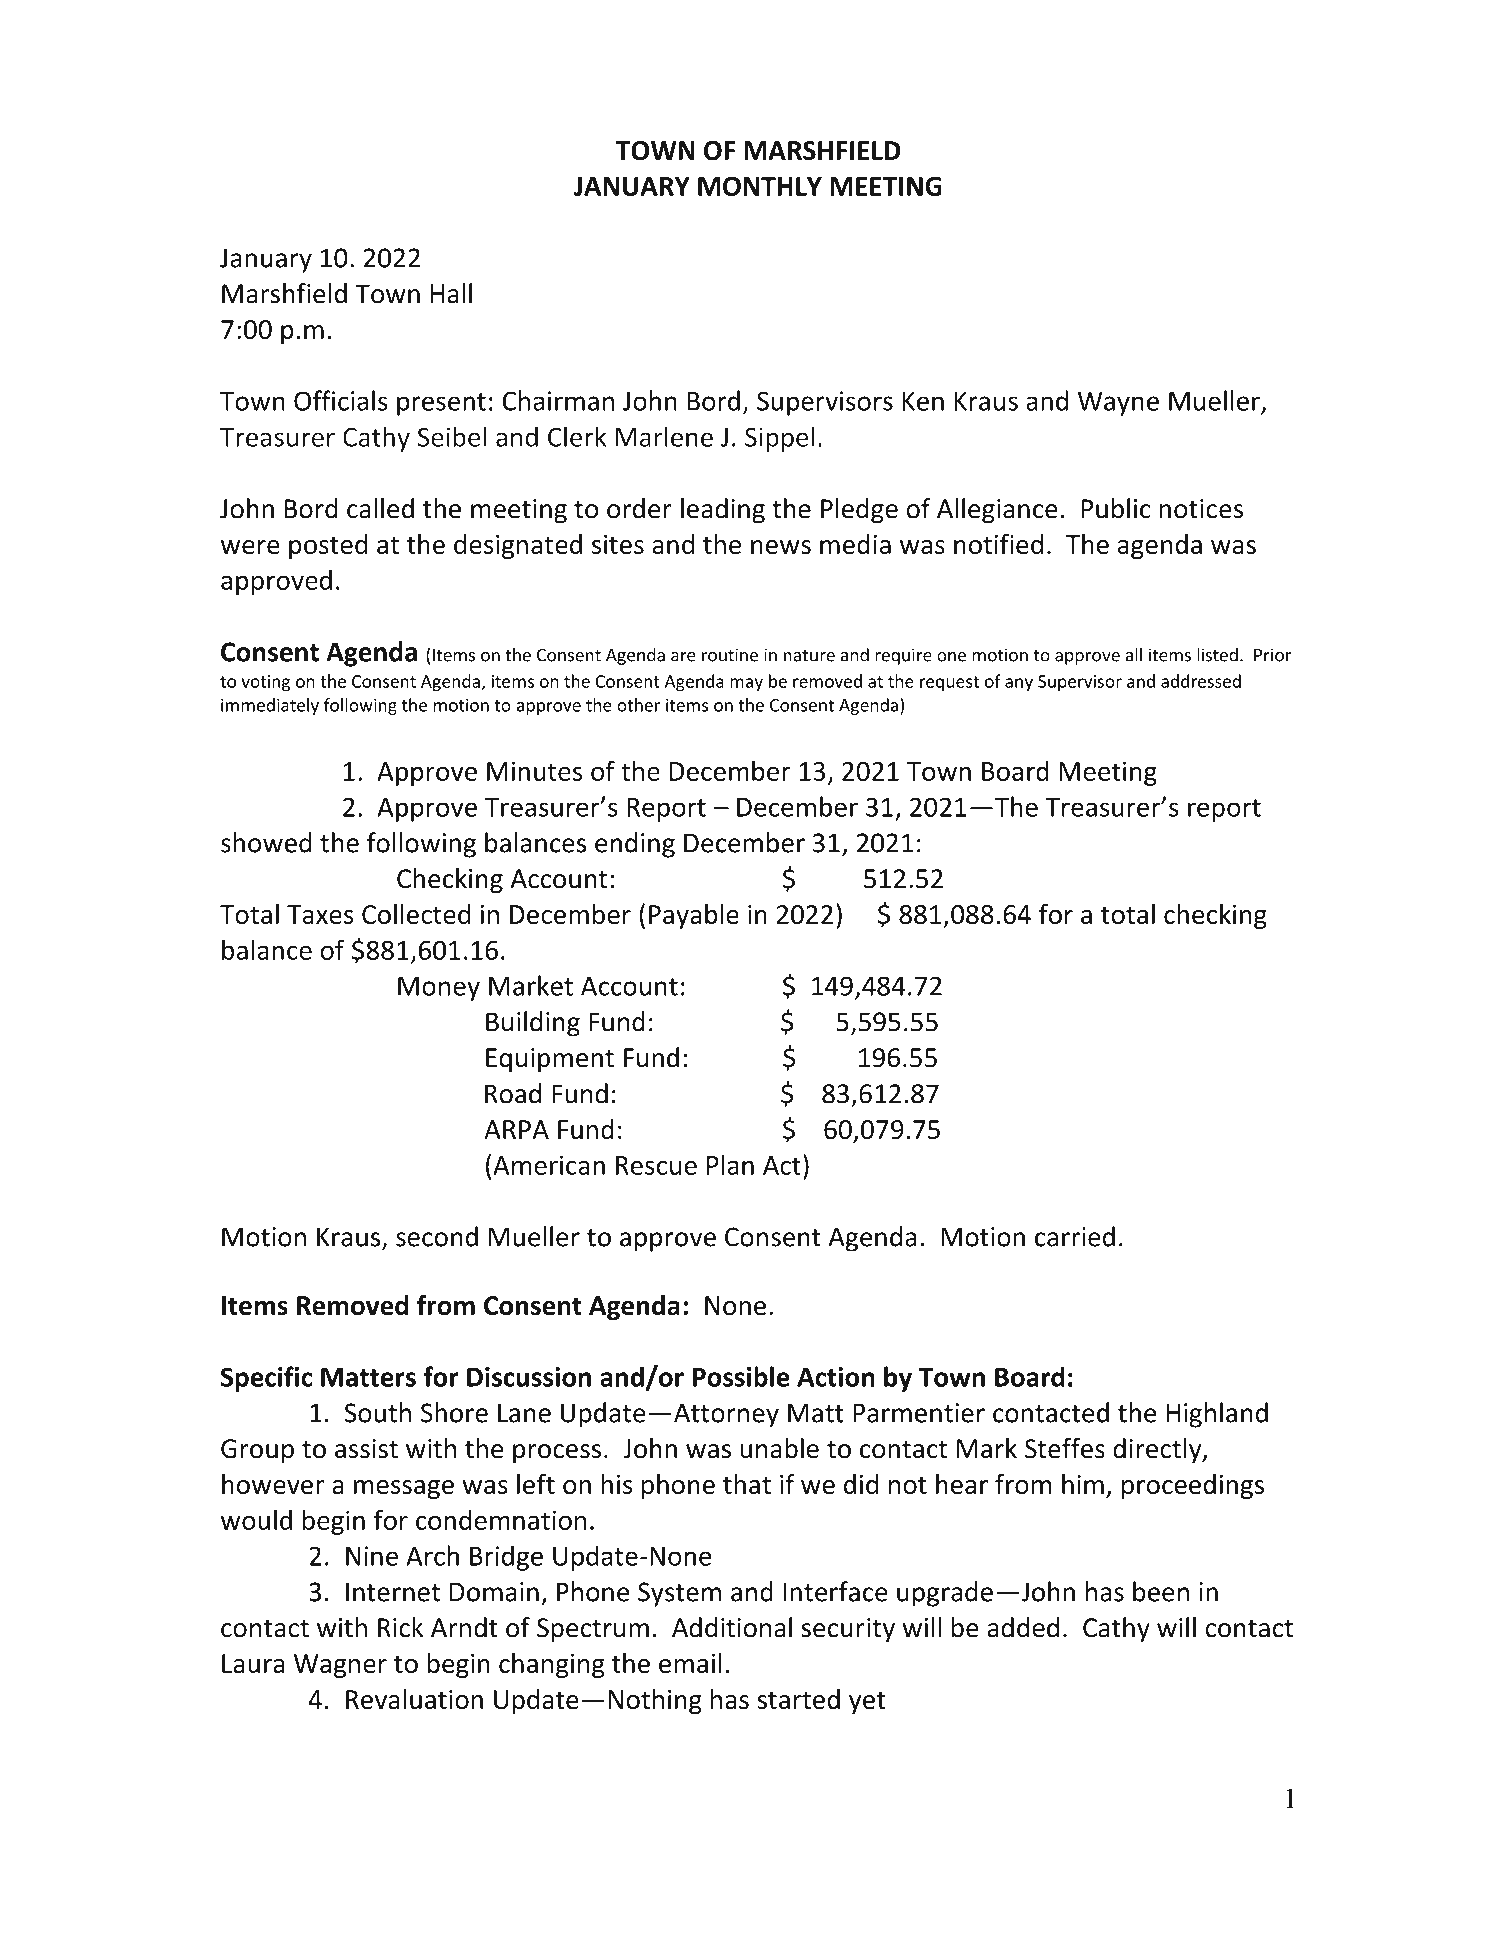 This page has width=1496, height=1936. I want to click on Possible, so click(741, 1376).
